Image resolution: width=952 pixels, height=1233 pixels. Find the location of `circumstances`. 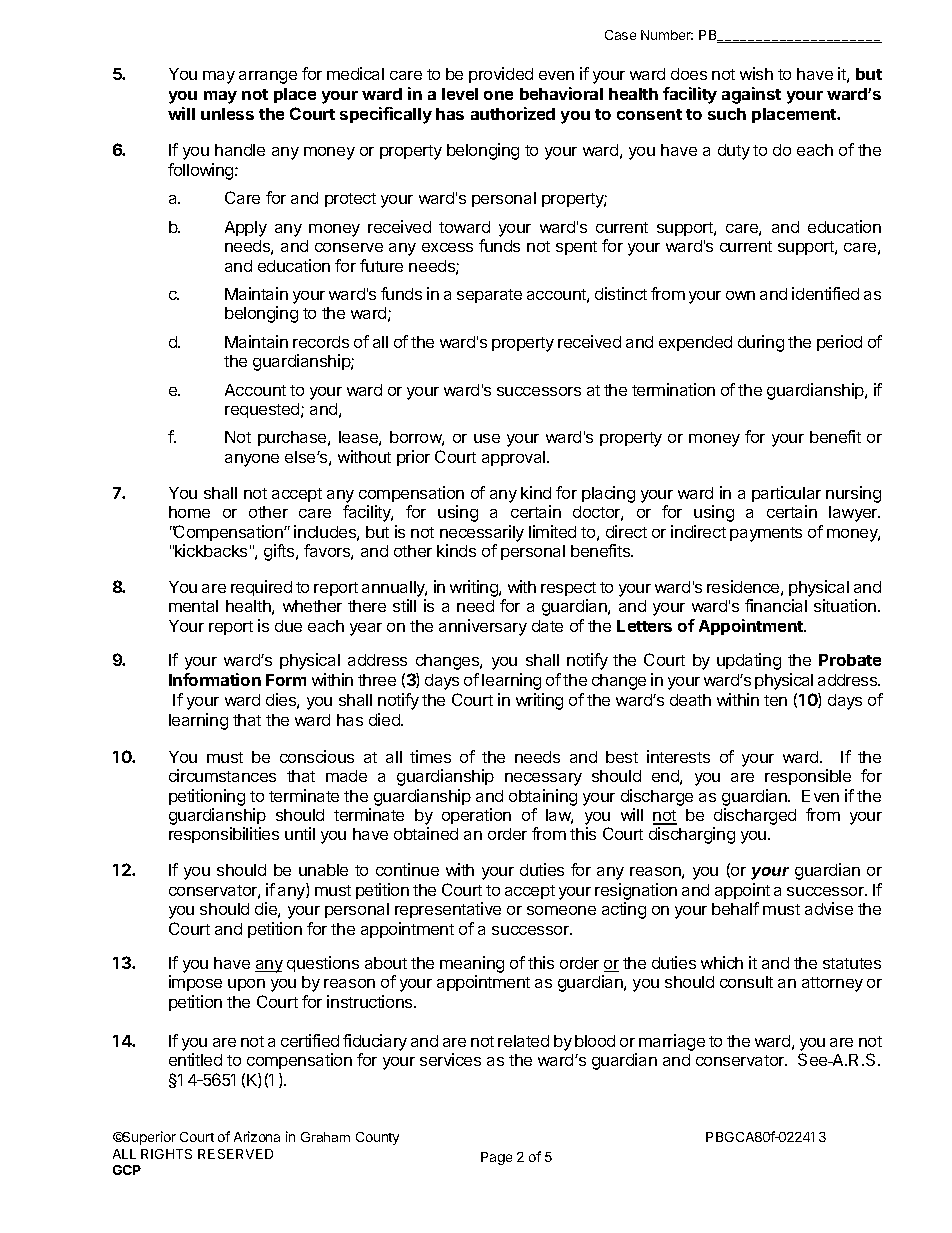

circumstances is located at coordinates (222, 775).
